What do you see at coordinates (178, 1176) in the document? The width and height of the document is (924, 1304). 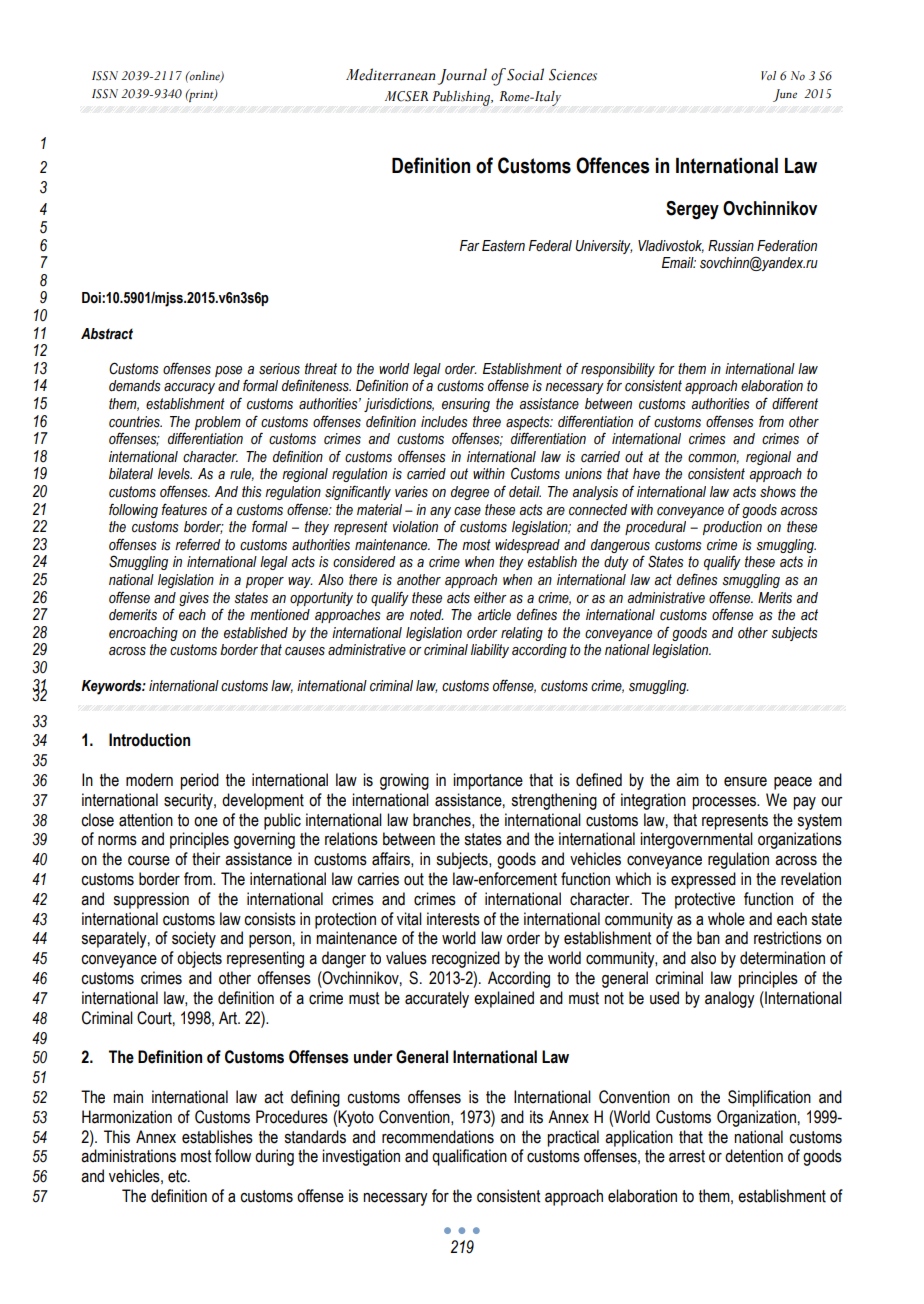 I see `etc` at bounding box center [178, 1176].
